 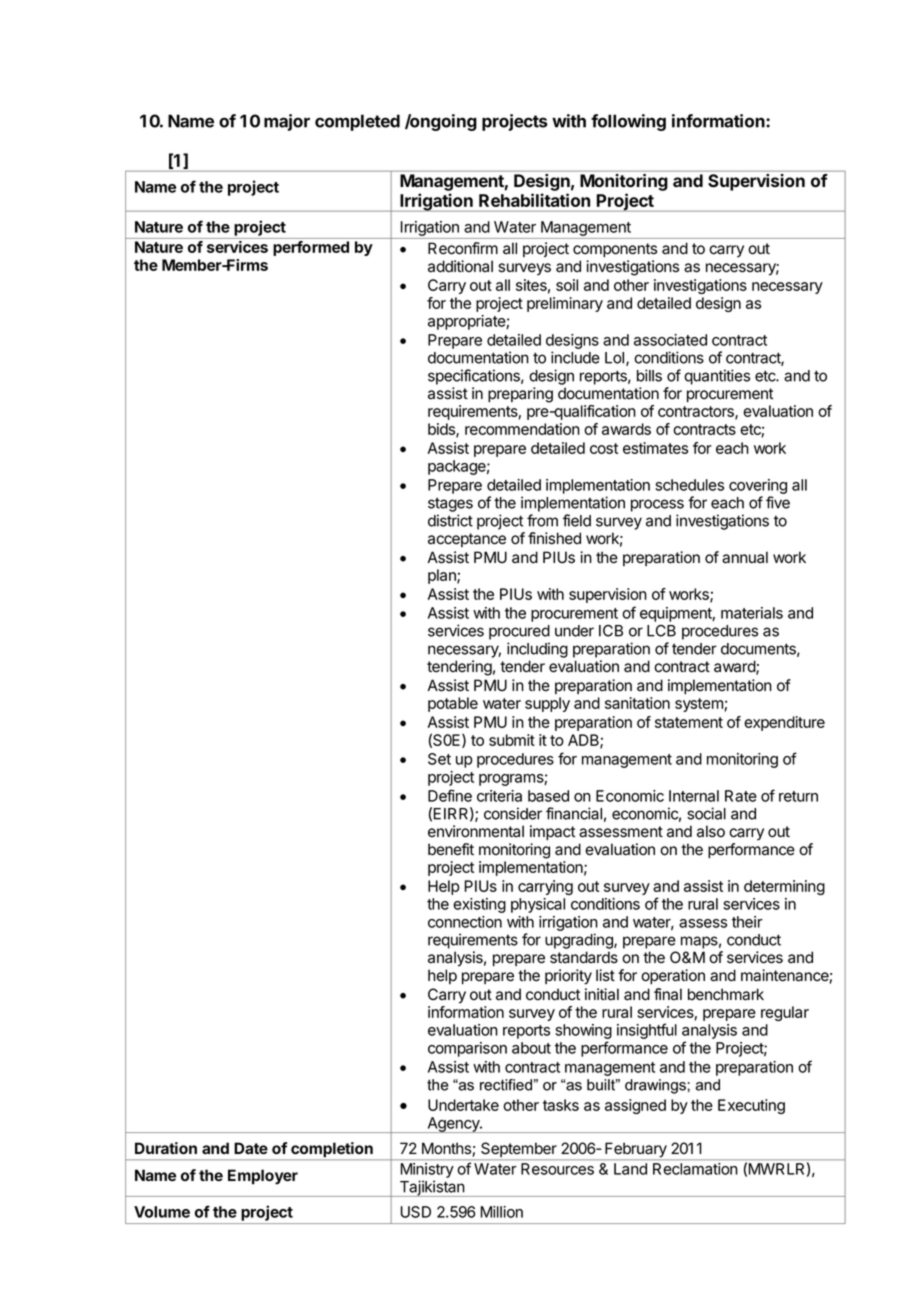 What do you see at coordinates (287, 122) in the document?
I see `major` at bounding box center [287, 122].
